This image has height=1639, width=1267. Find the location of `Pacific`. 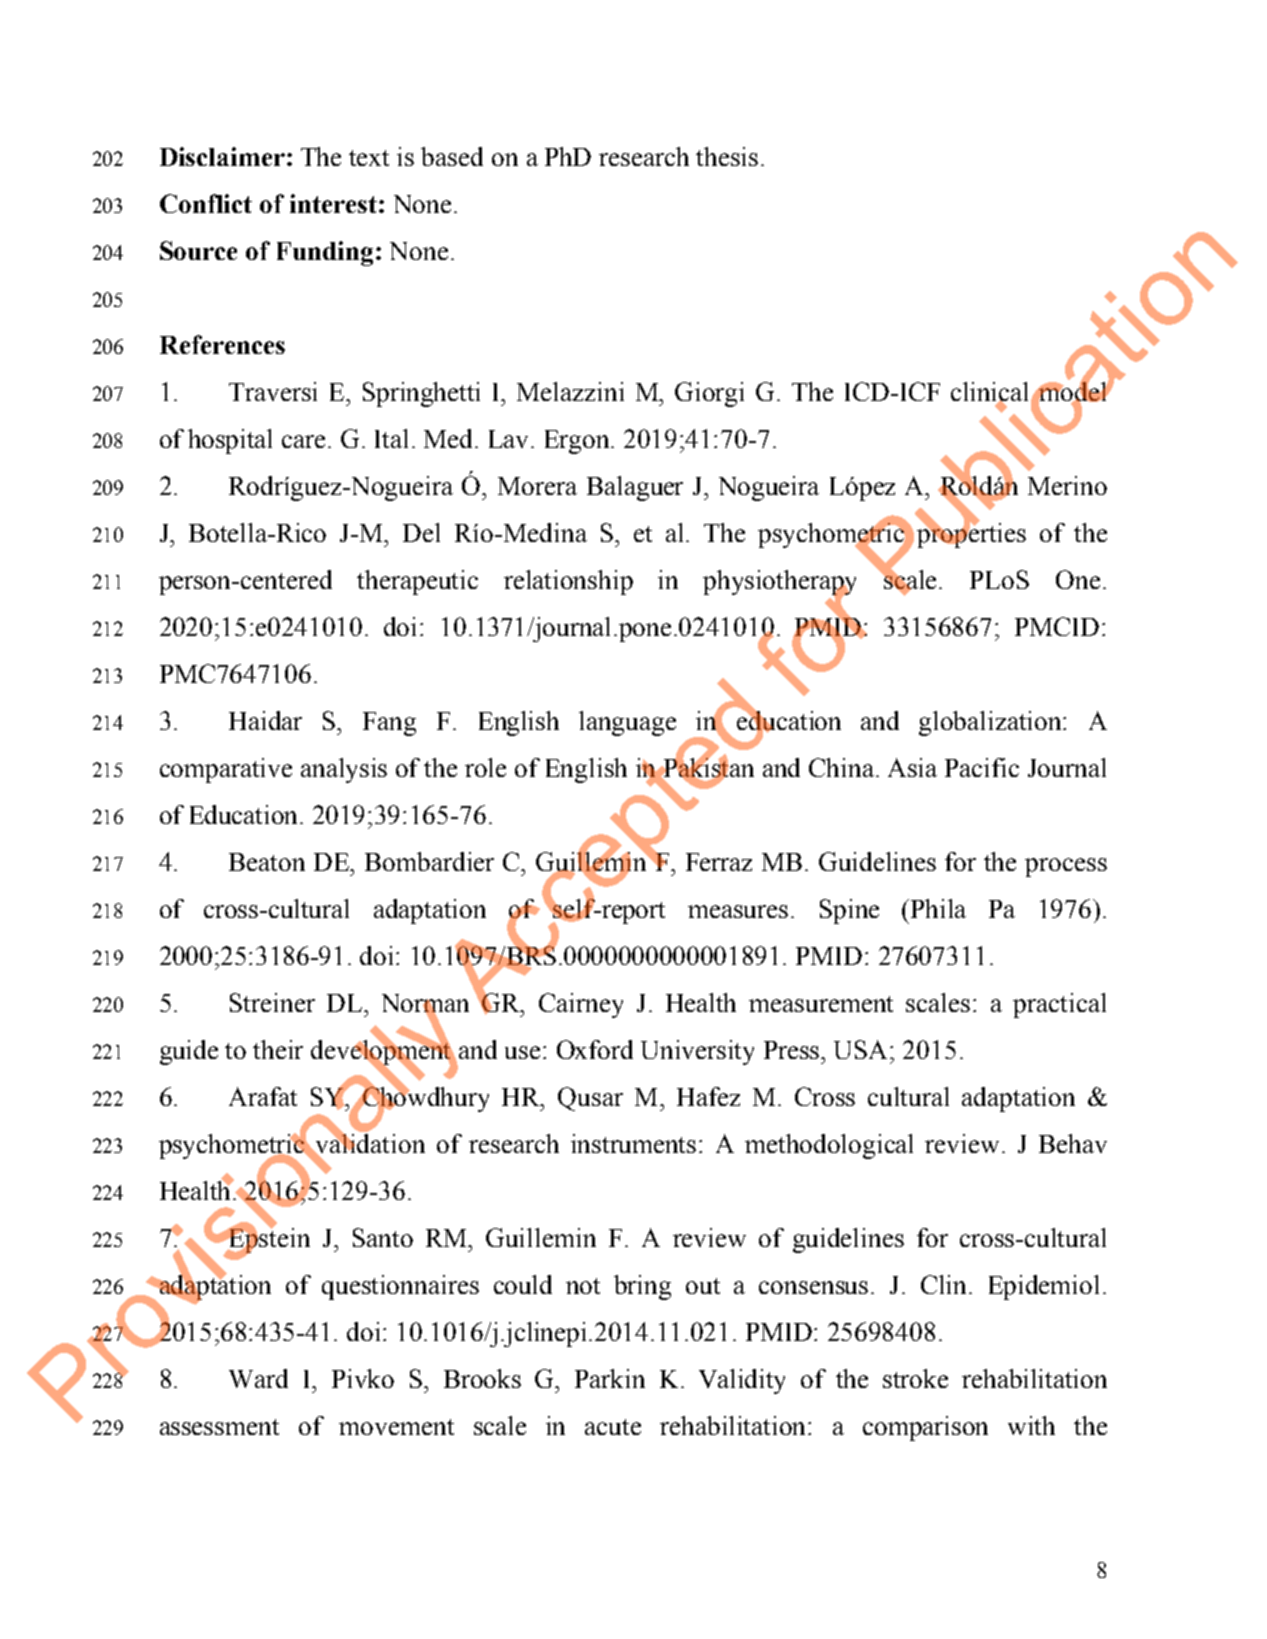

Pacific is located at coordinates (982, 767).
